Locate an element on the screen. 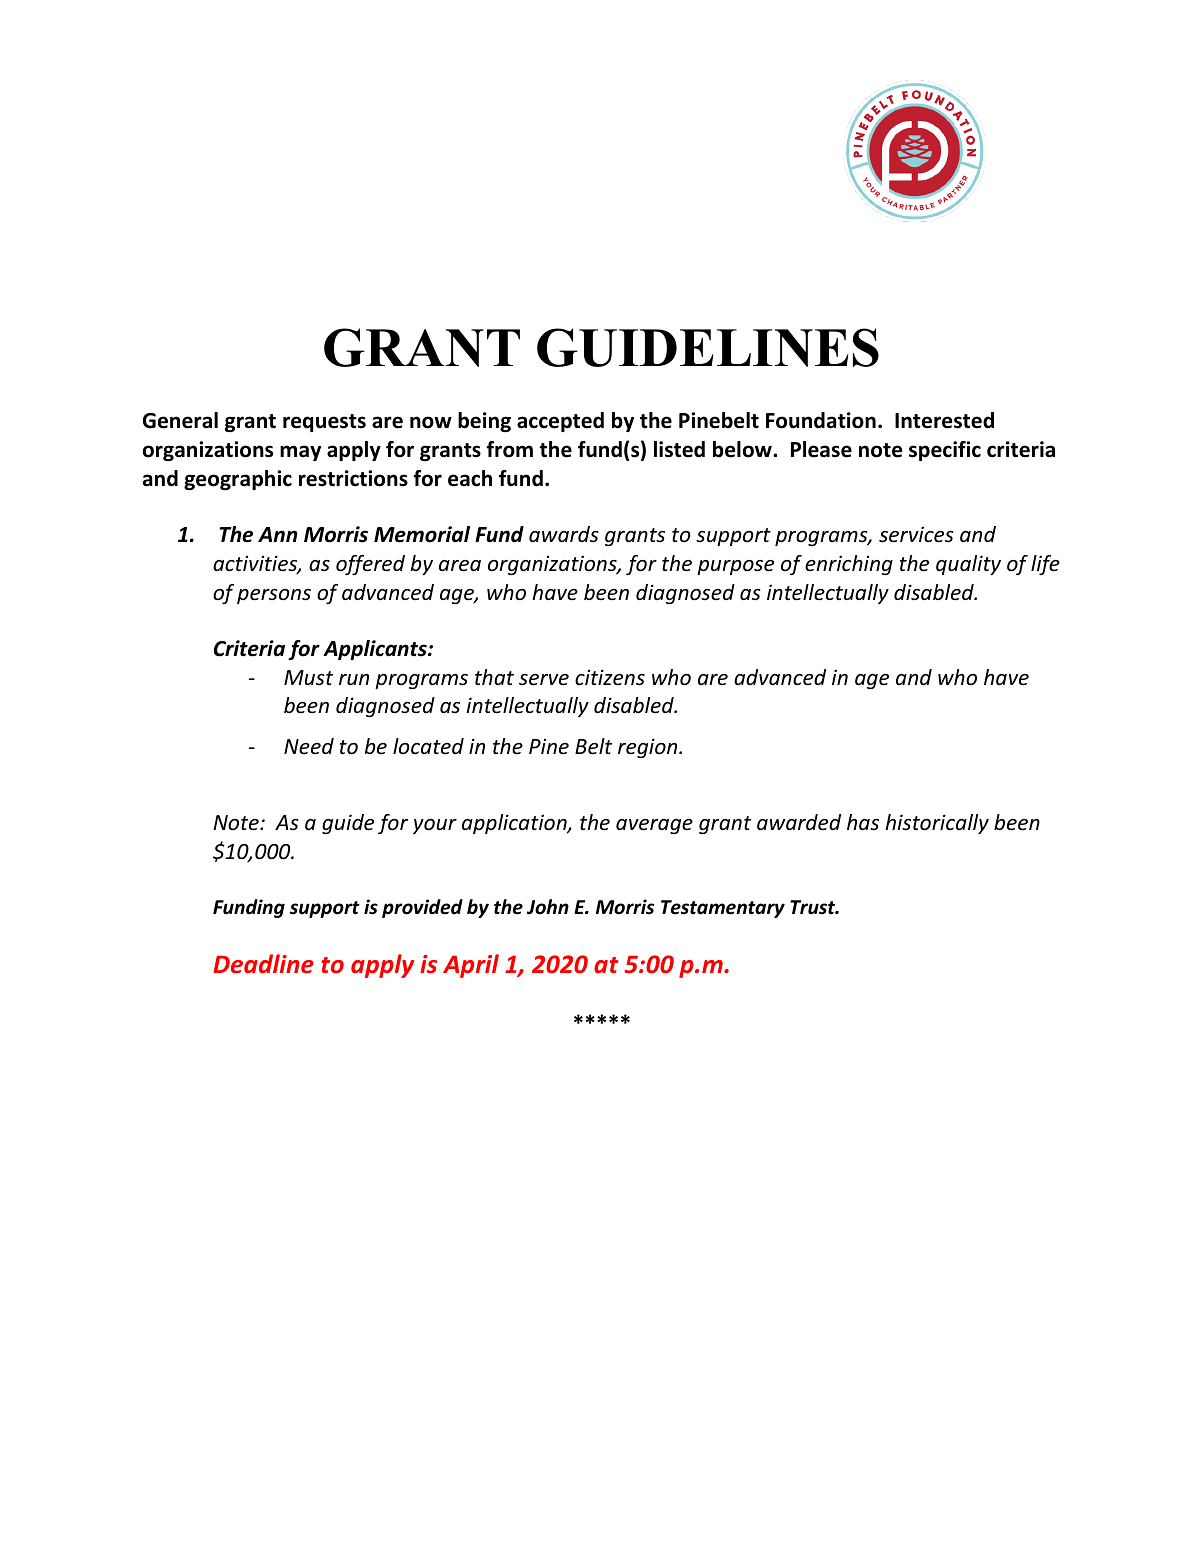 The image size is (1203, 1557). Need is located at coordinates (309, 746).
